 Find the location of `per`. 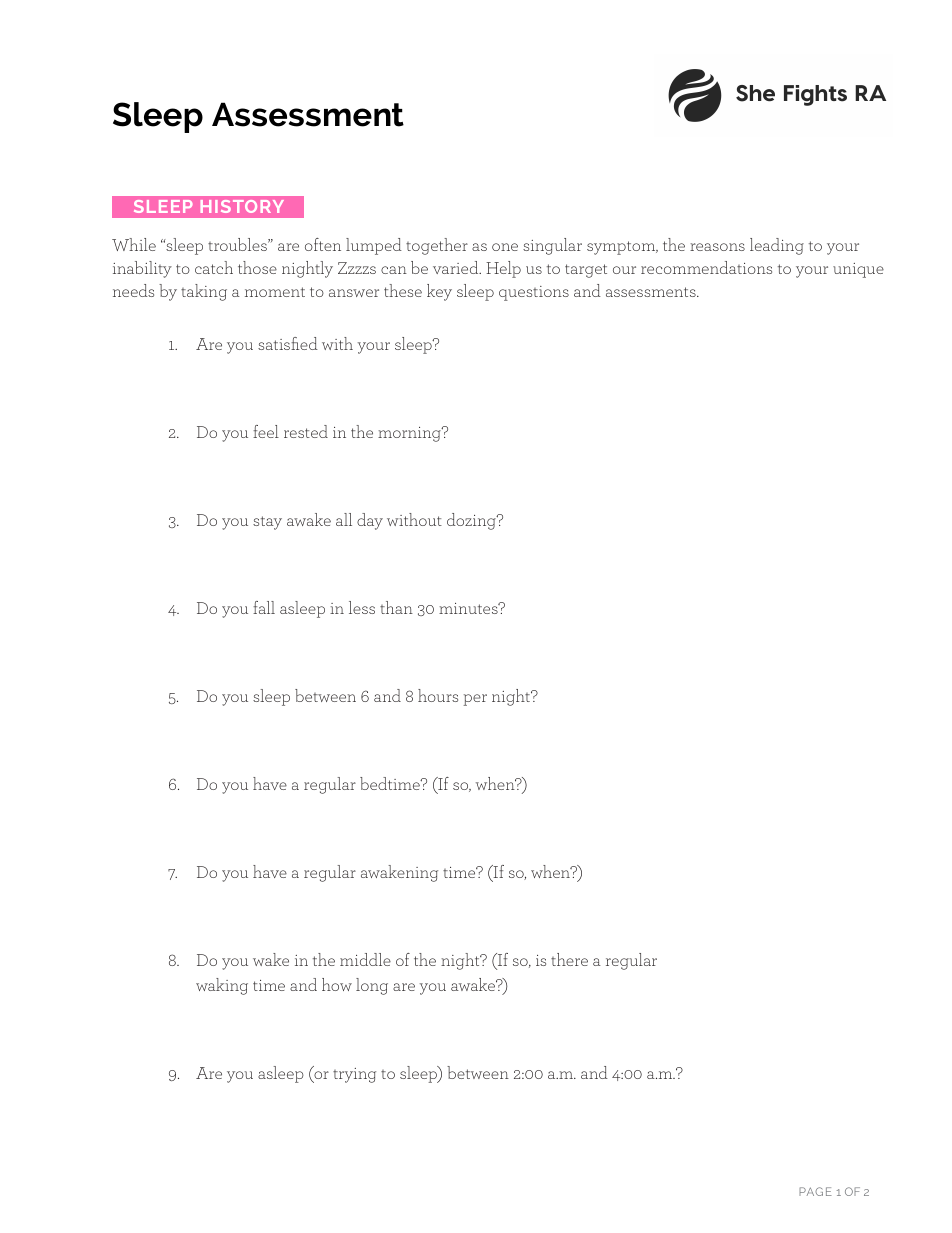

per is located at coordinates (475, 700).
